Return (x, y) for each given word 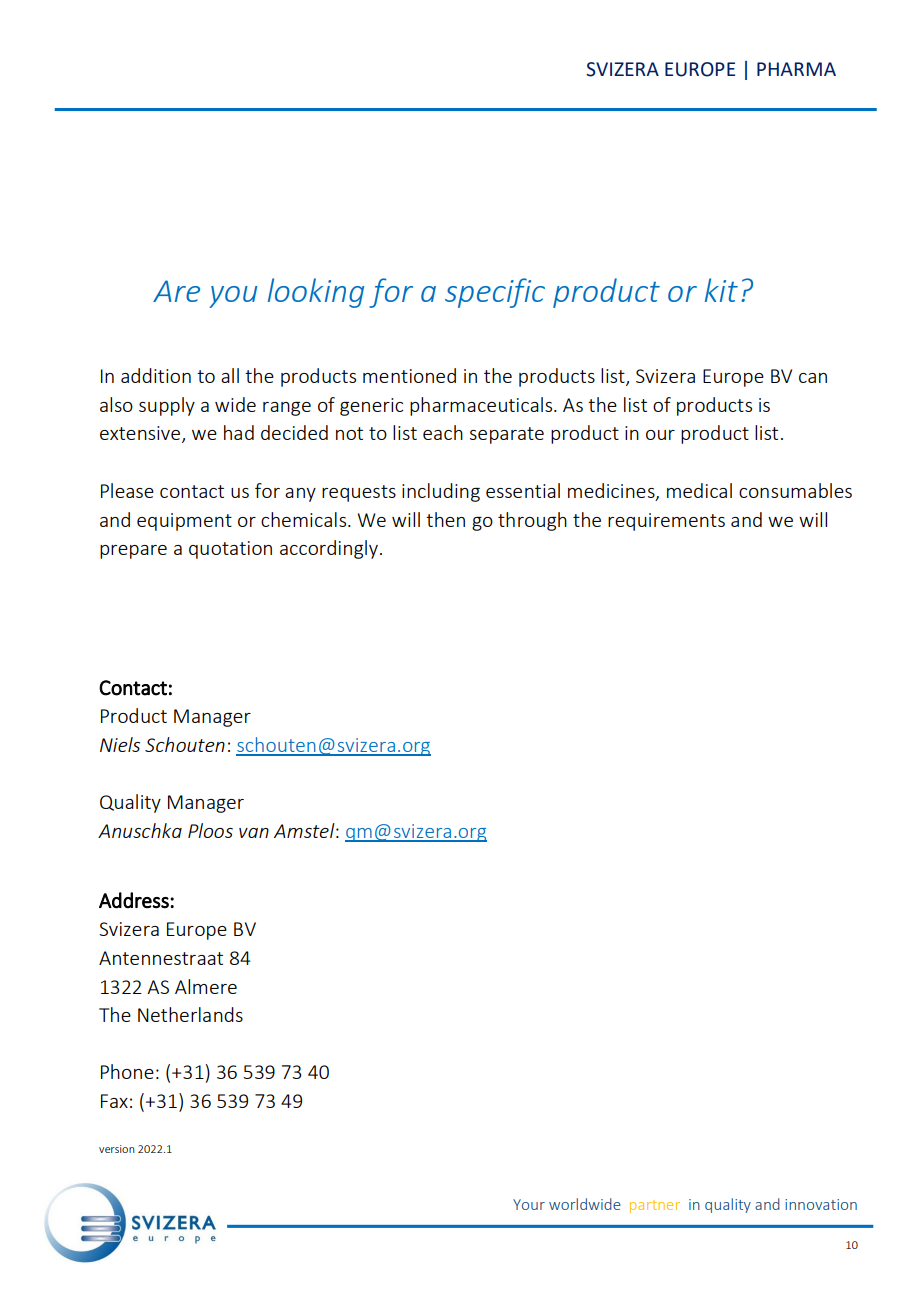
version (116, 1149)
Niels (120, 744)
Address (135, 900)
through (532, 521)
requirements (666, 522)
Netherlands (190, 1014)
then (445, 519)
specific (495, 293)
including (441, 492)
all (230, 375)
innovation (821, 1204)
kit (721, 290)
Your (529, 1204)
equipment (184, 522)
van (254, 833)
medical (699, 490)
